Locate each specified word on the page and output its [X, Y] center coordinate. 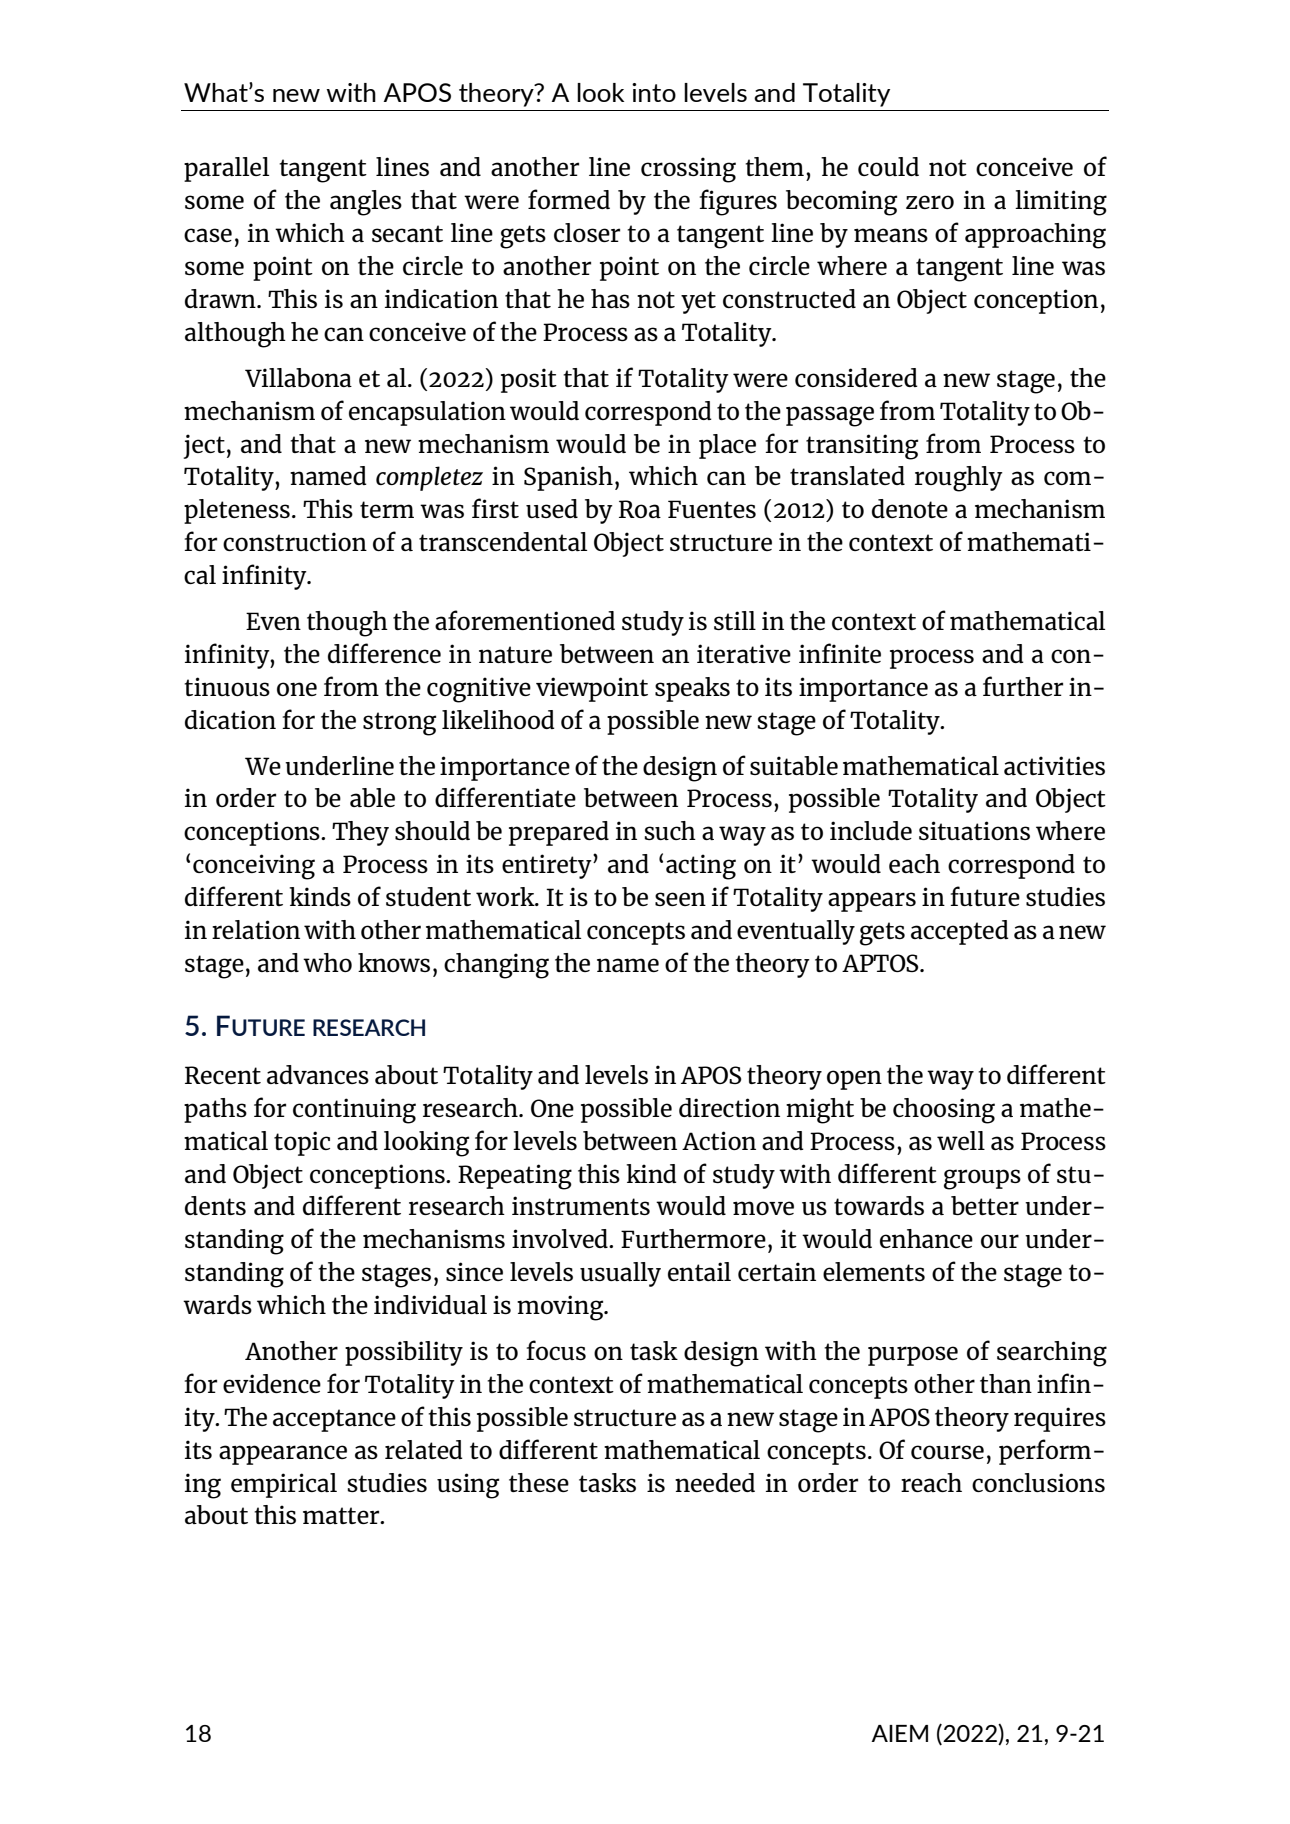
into [654, 92]
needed [715, 1482]
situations [974, 830]
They [360, 833]
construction [295, 541]
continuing [354, 1111]
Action [719, 1140]
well [961, 1140]
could [888, 166]
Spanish [568, 478]
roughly [959, 479]
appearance [283, 1455]
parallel [226, 169]
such [670, 830]
